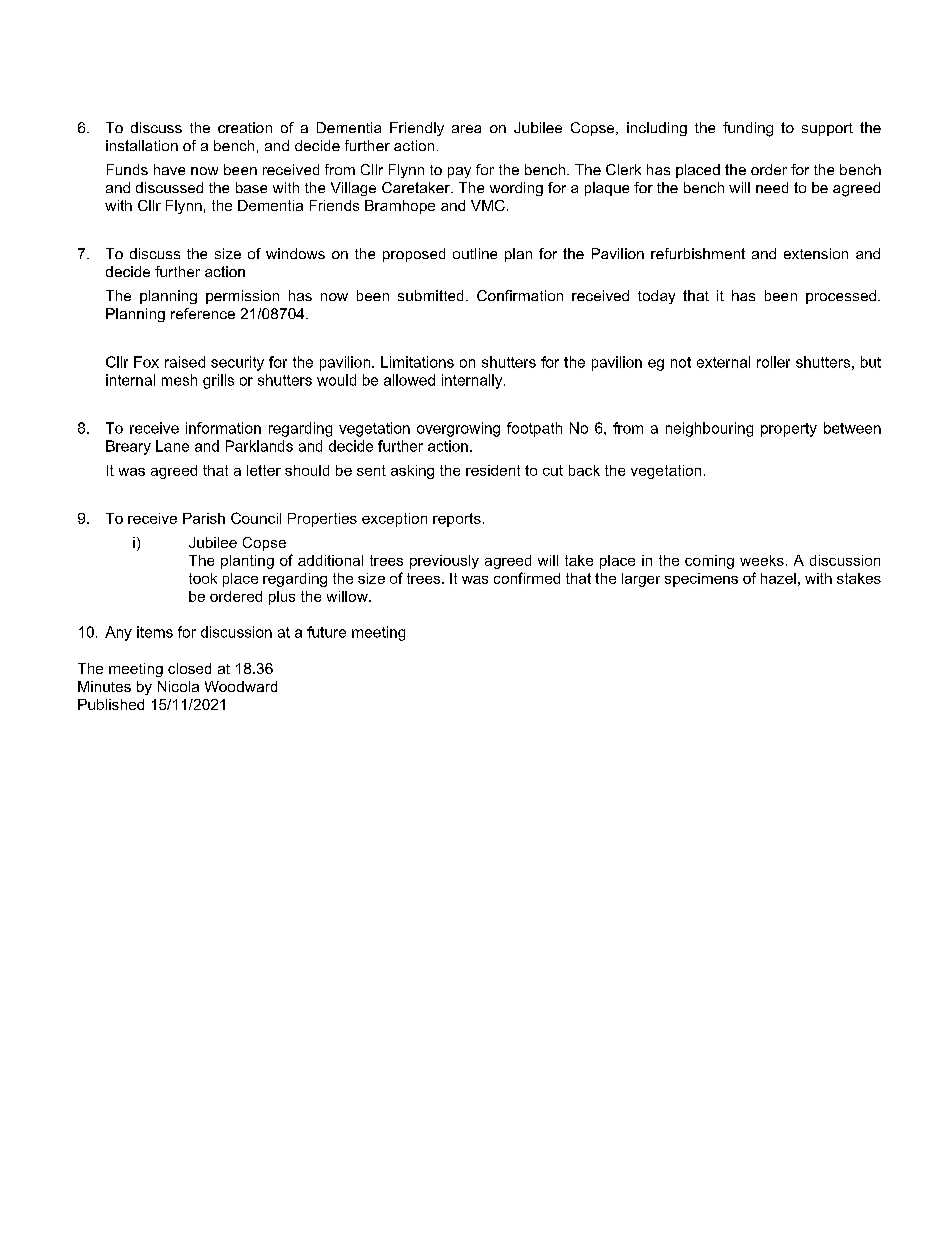  I want to click on information, so click(223, 428).
